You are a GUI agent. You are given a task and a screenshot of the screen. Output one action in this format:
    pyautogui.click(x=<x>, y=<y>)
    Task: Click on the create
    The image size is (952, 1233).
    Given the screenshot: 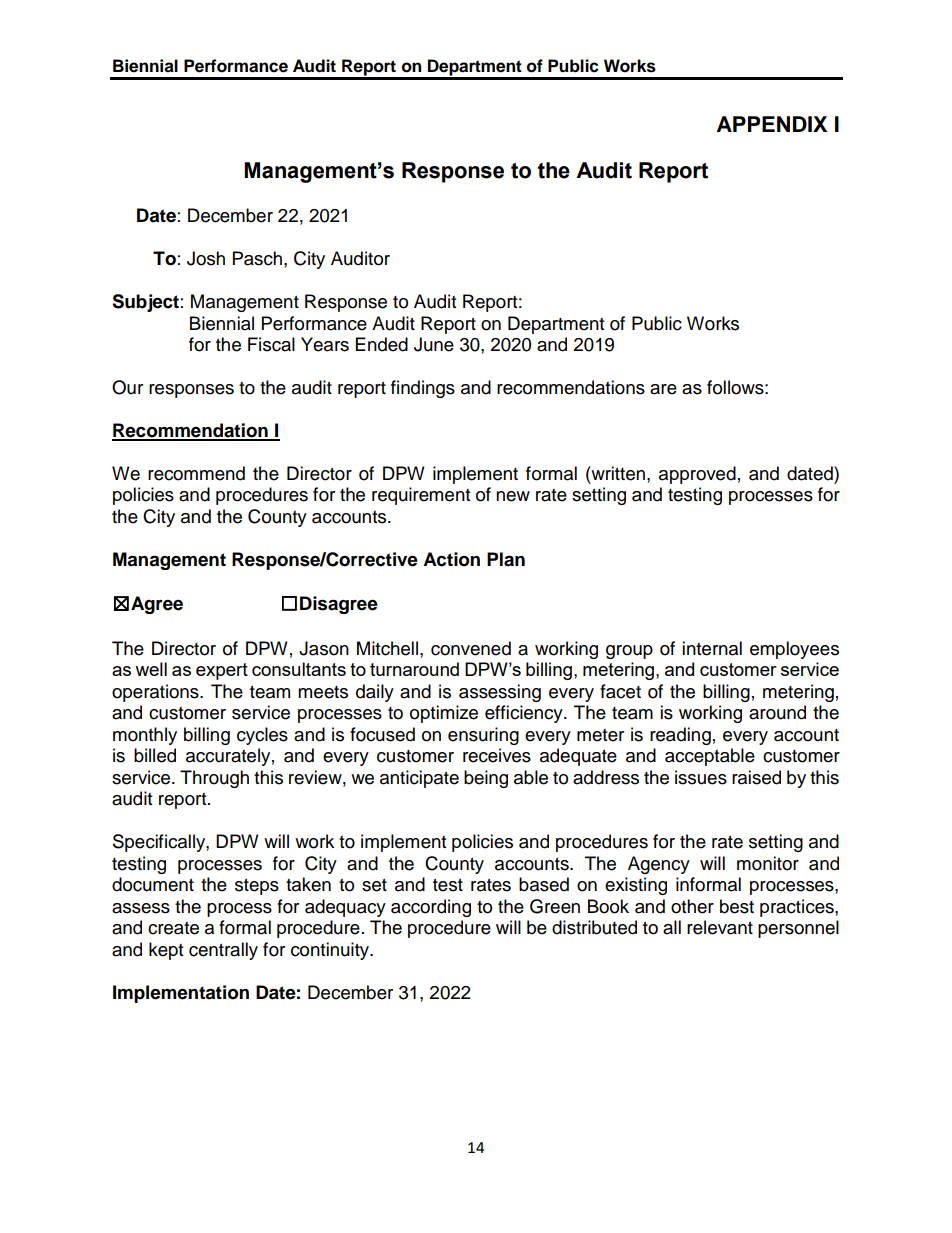 What is the action you would take?
    pyautogui.click(x=173, y=928)
